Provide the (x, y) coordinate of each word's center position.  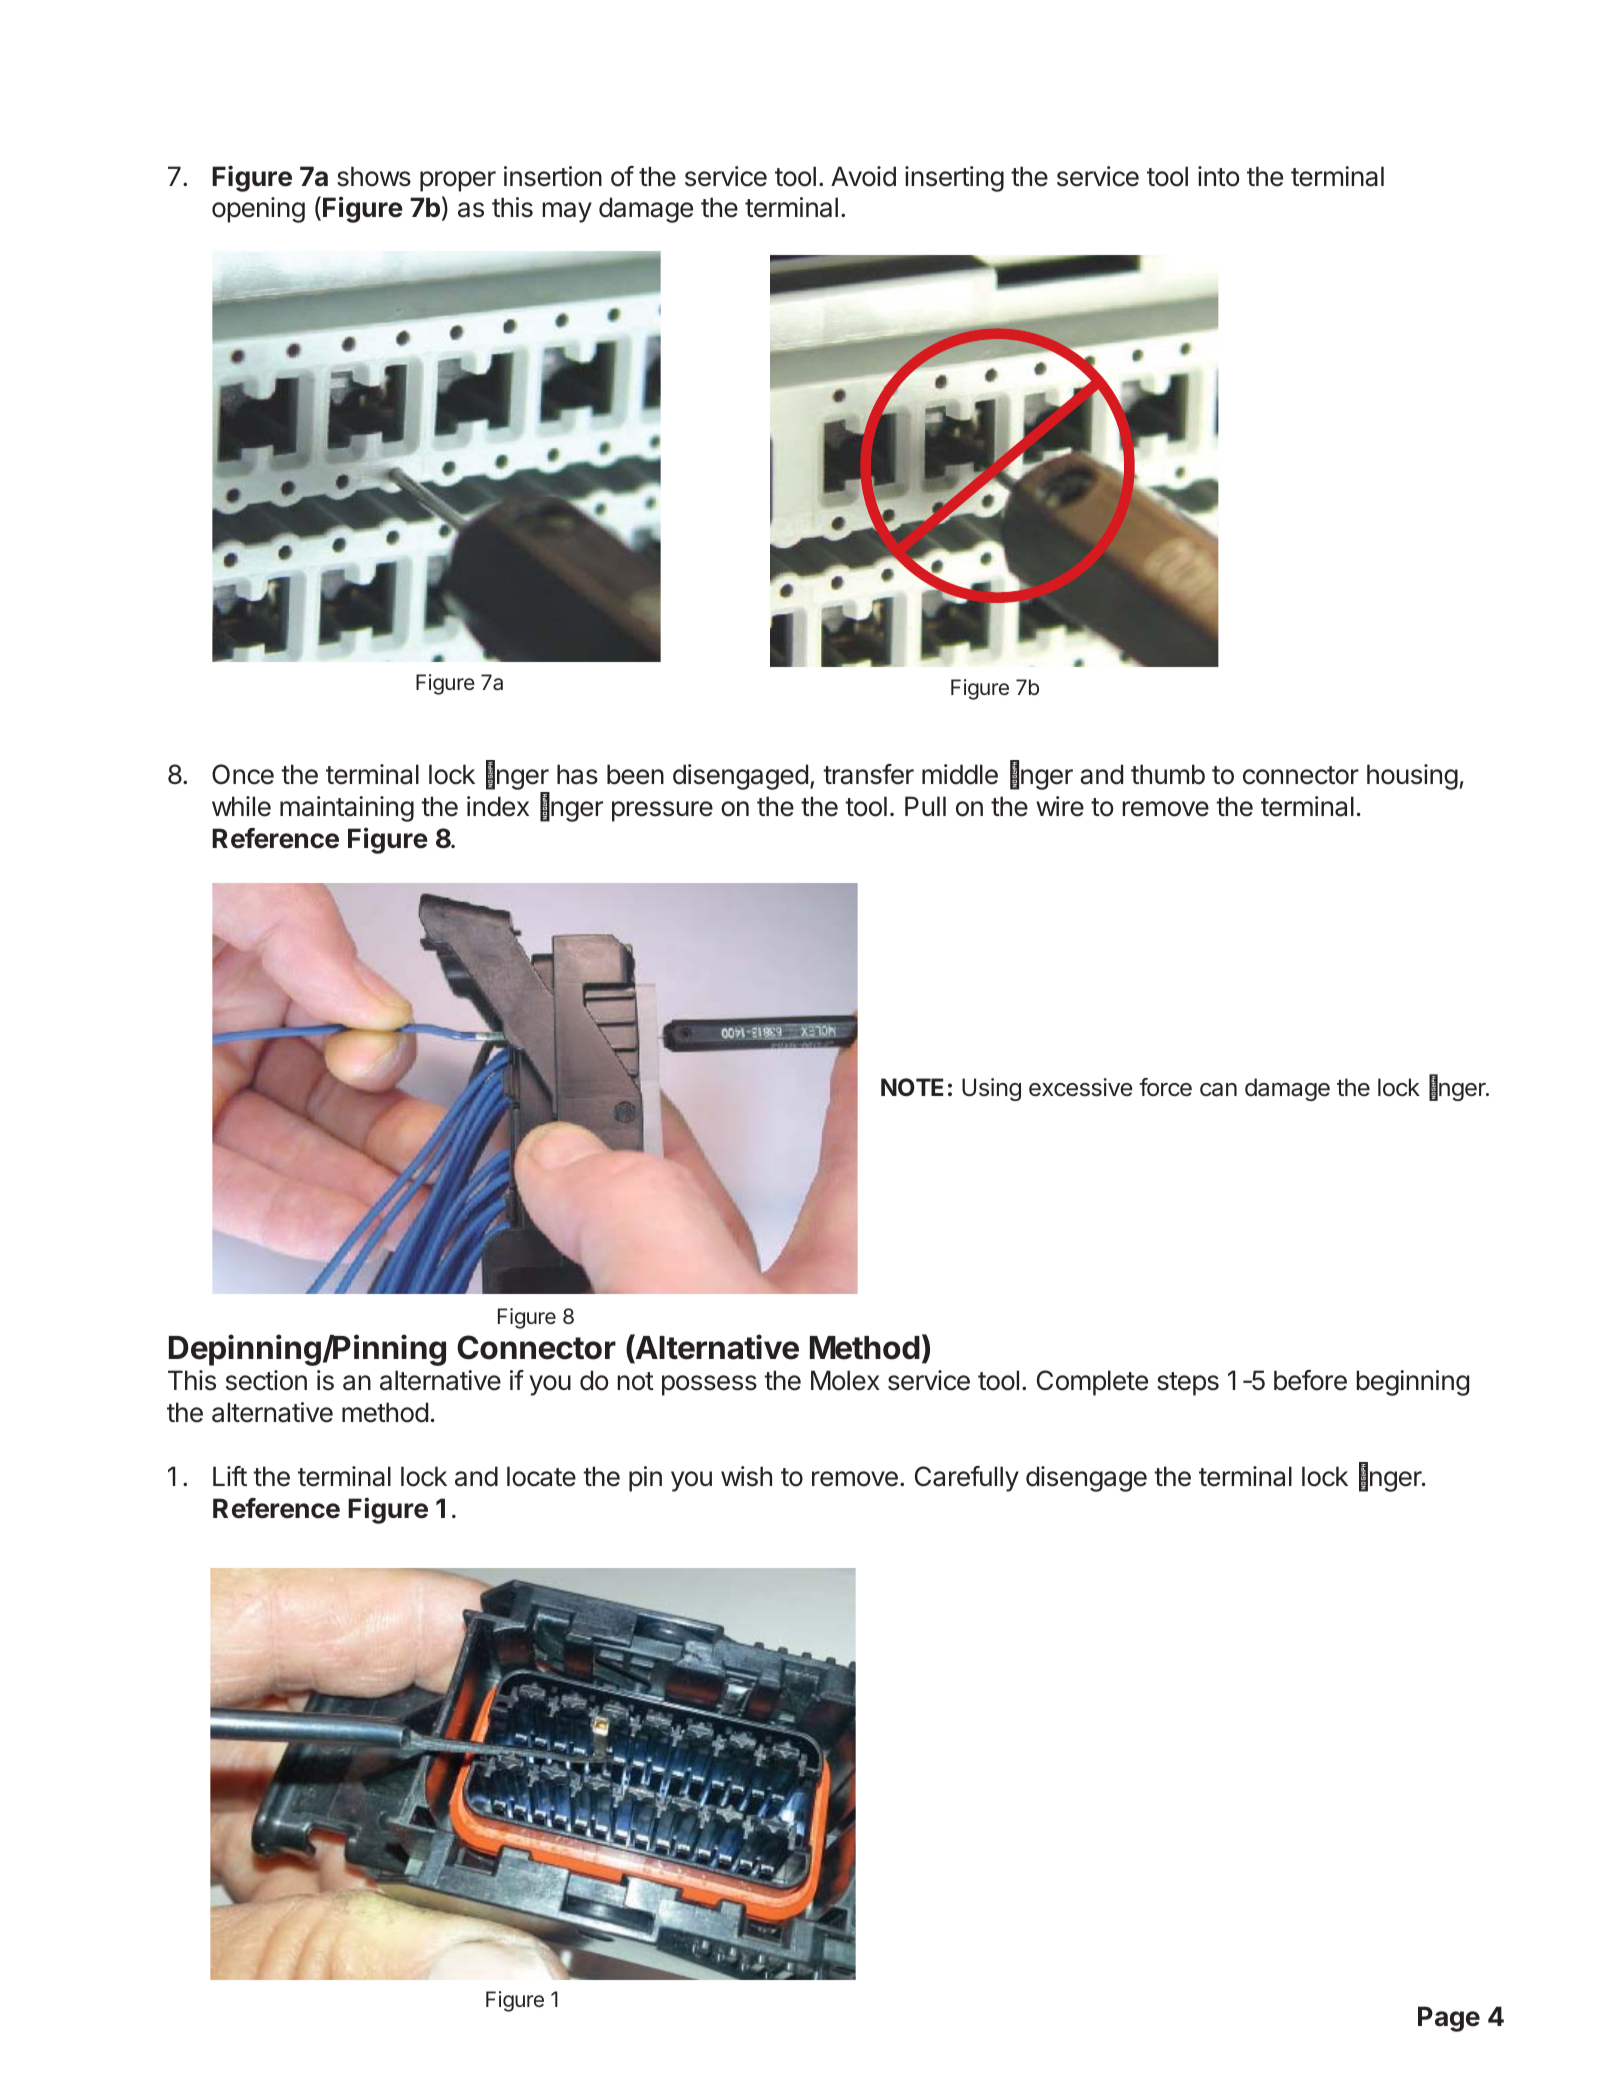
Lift (230, 1476)
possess (709, 1385)
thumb (1168, 774)
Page (1449, 2019)
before (1310, 1380)
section (266, 1380)
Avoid (863, 176)
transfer (868, 774)
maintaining (347, 809)
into (1219, 176)
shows (374, 176)
